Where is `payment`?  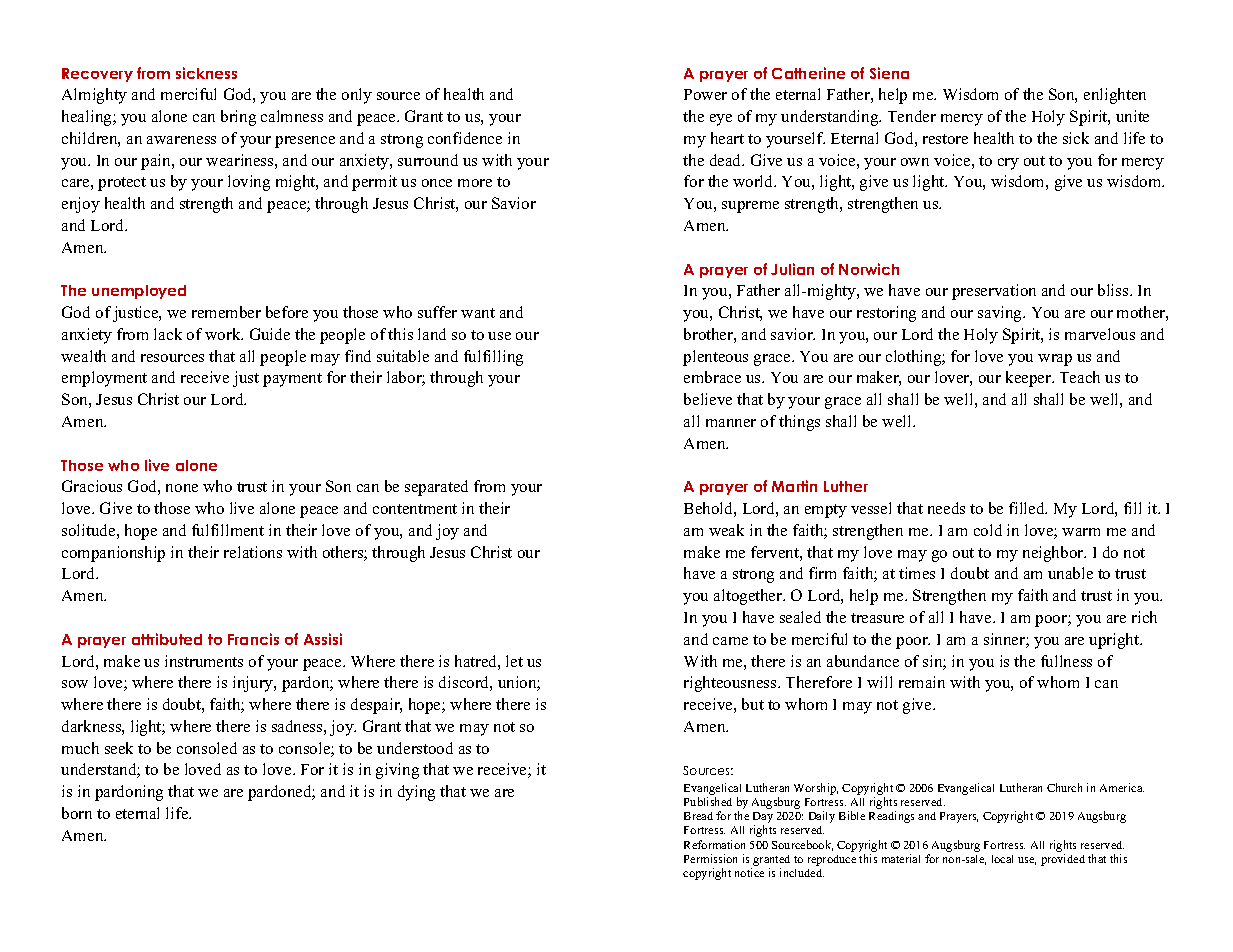
payment is located at coordinates (292, 380).
